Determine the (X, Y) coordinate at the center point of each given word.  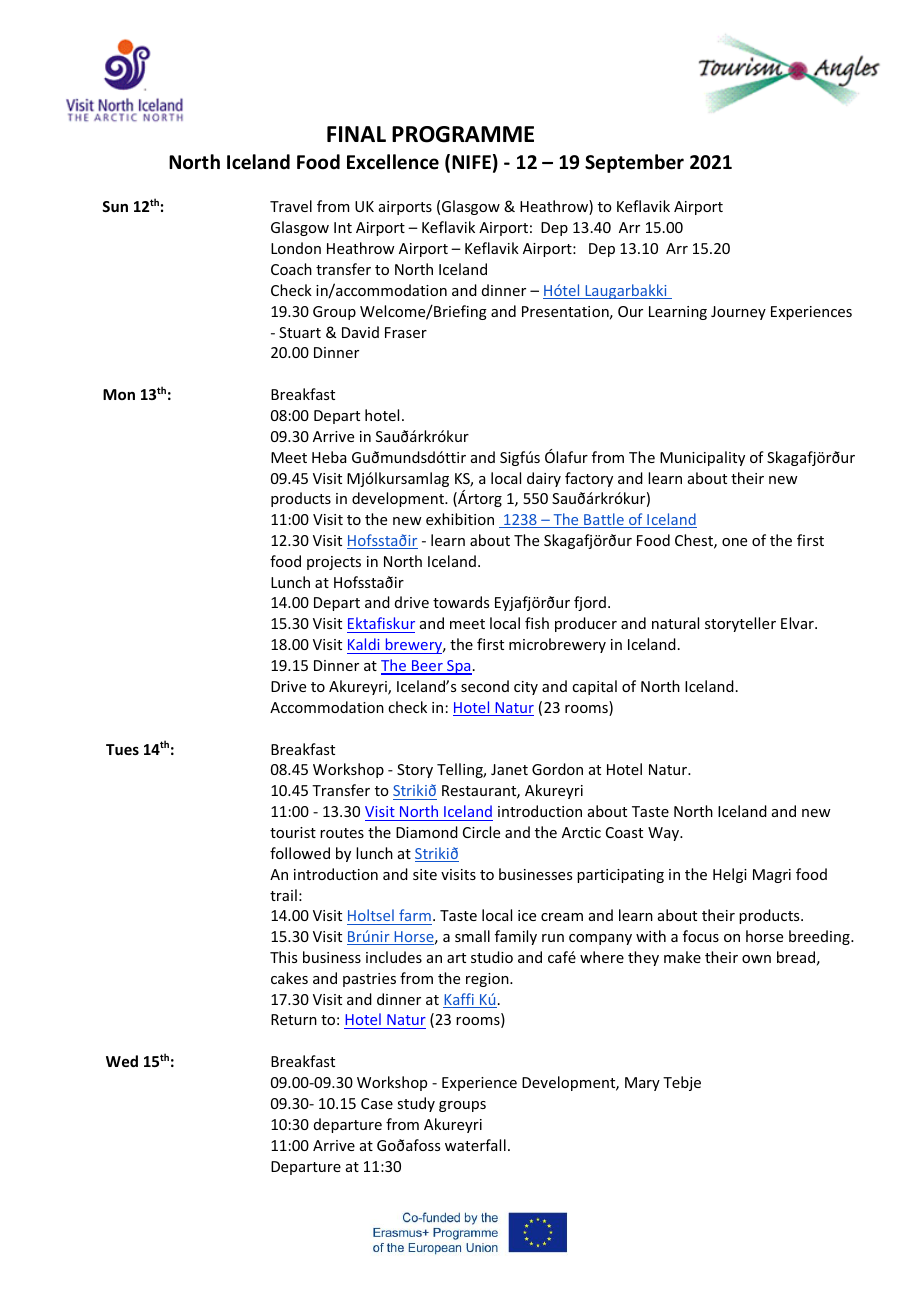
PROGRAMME (463, 134)
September (634, 163)
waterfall (475, 1145)
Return (294, 1019)
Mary (642, 1084)
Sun (115, 206)
